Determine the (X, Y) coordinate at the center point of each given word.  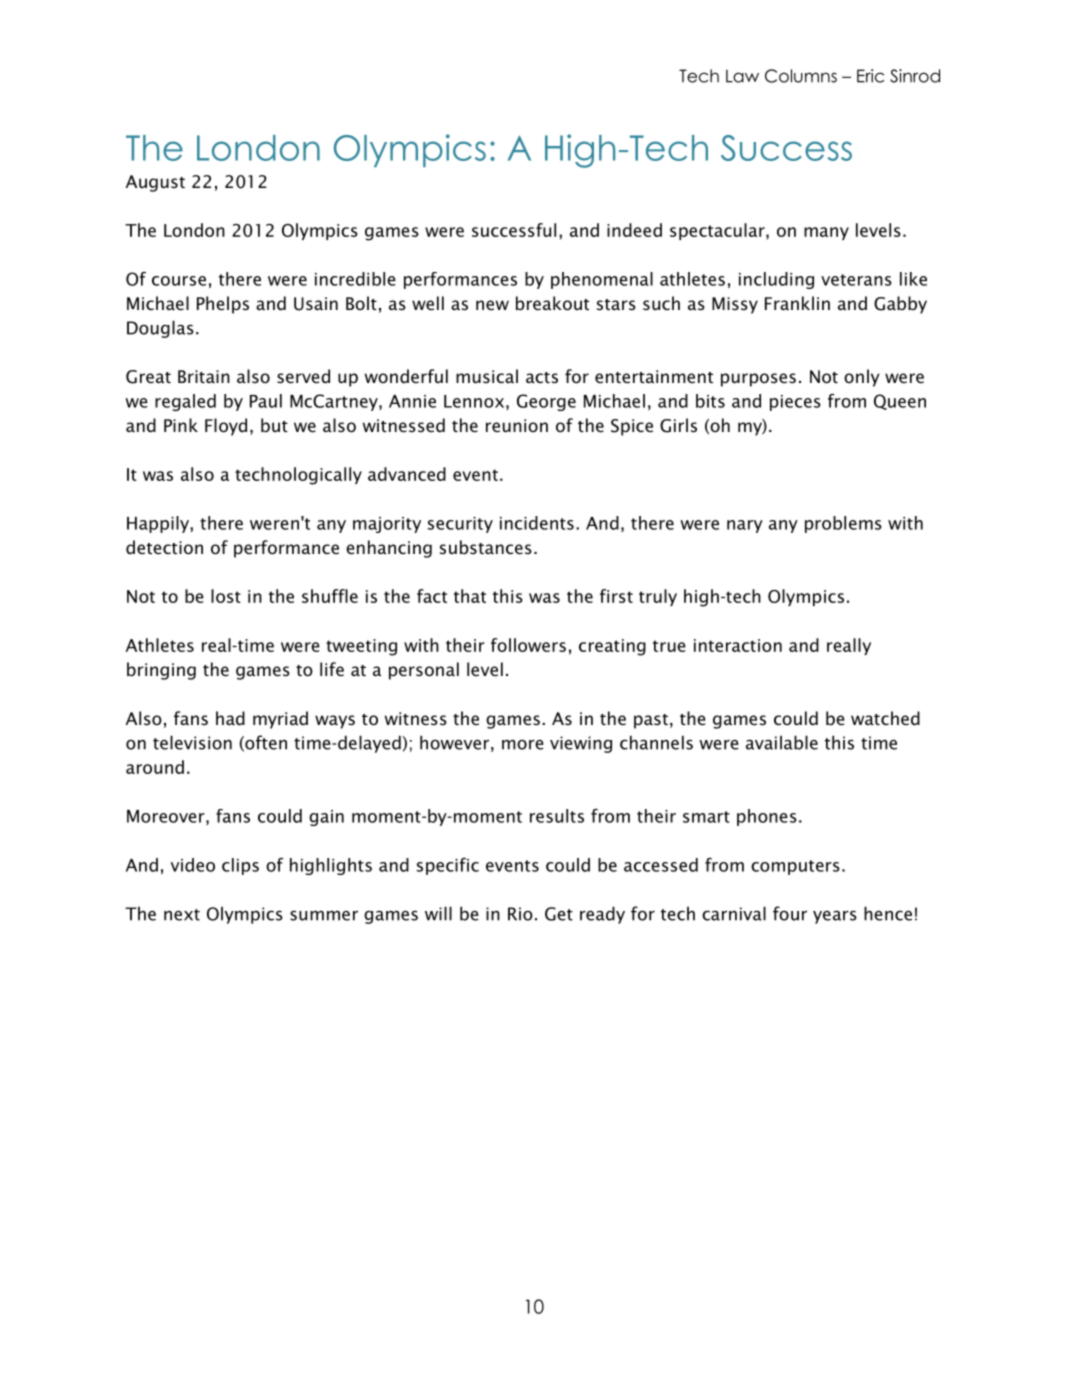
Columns (801, 76)
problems (843, 524)
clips (240, 866)
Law (742, 76)
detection (164, 547)
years (835, 917)
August (155, 183)
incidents (537, 523)
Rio (520, 914)
